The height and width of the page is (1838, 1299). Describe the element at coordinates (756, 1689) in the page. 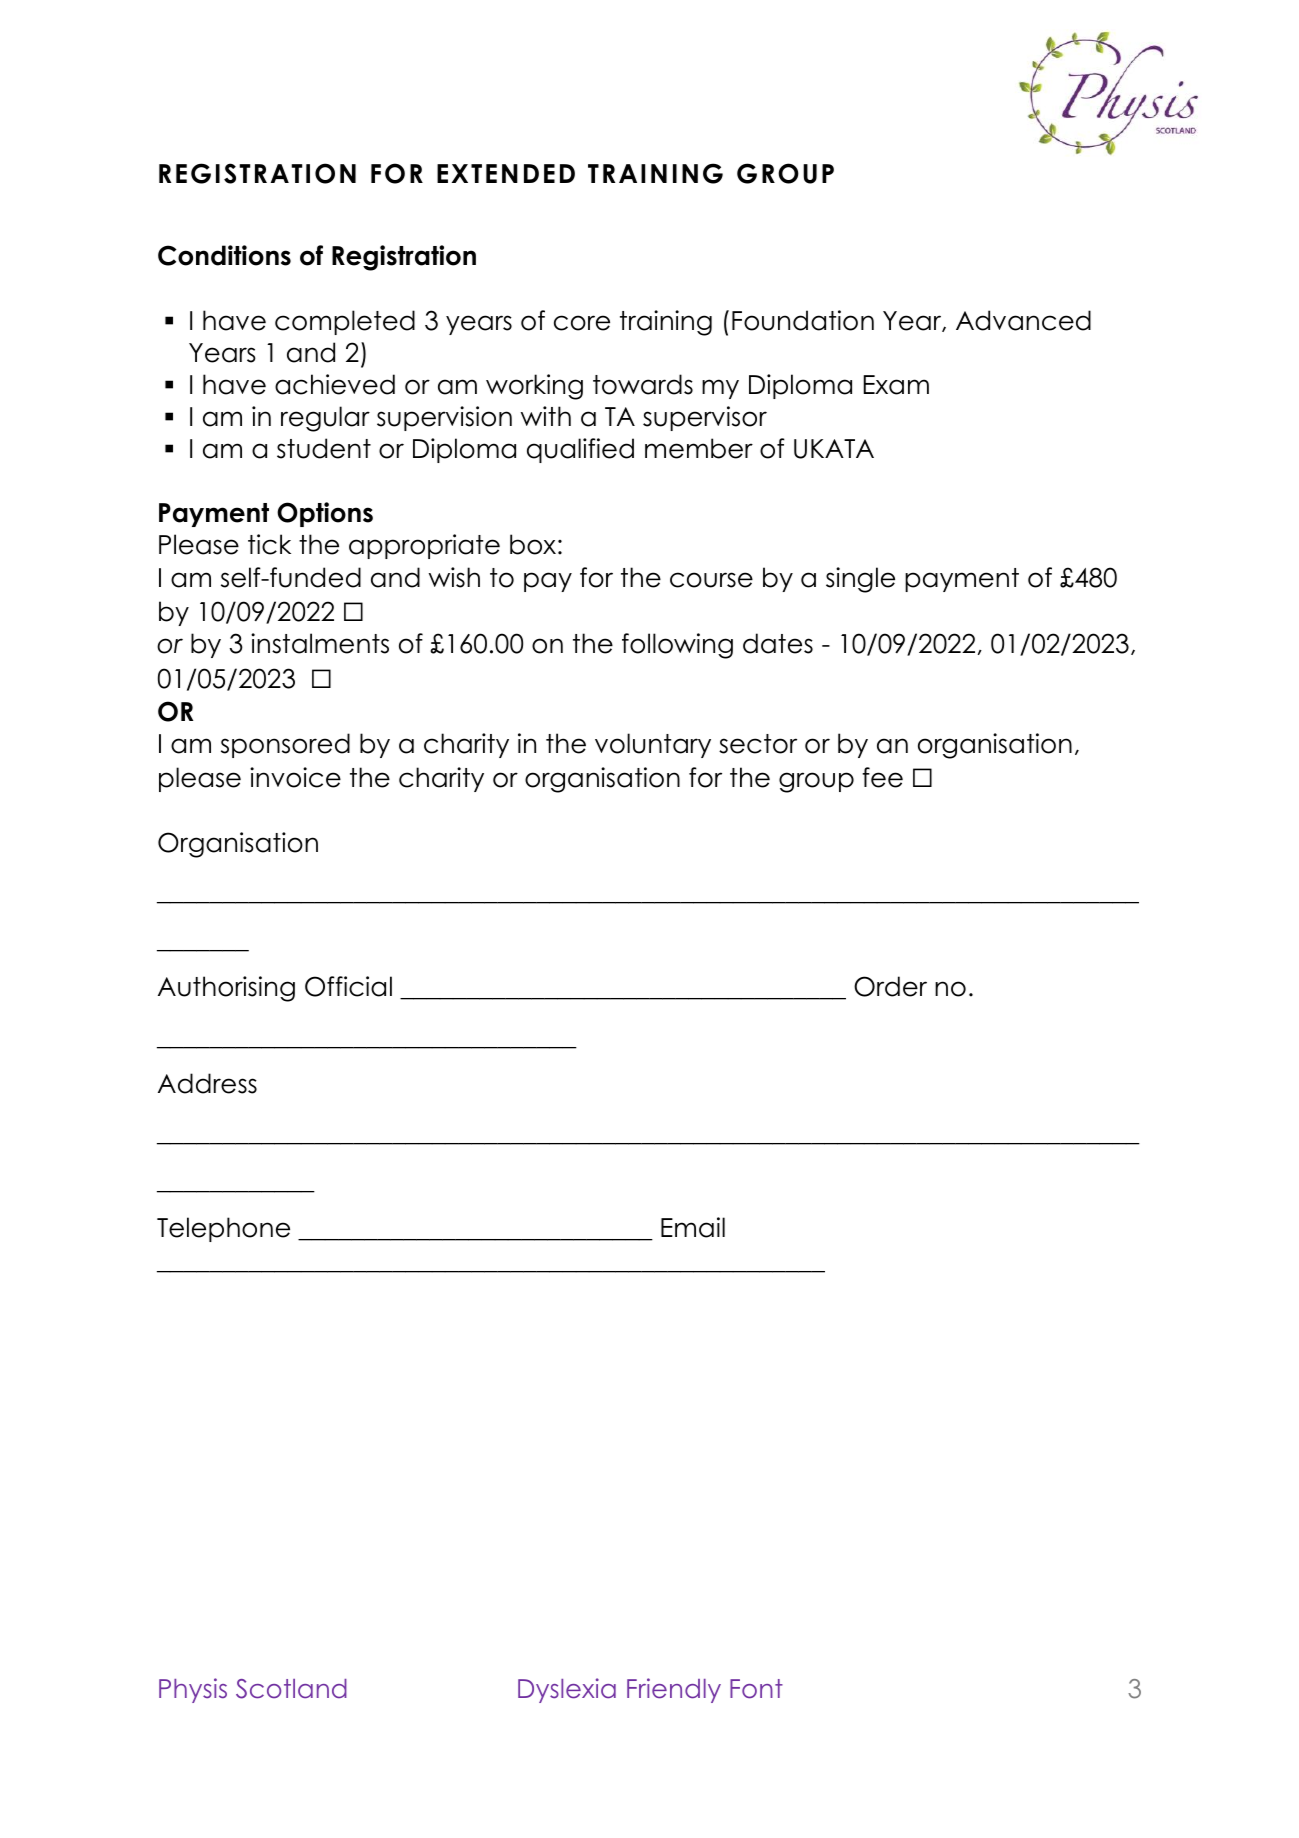

I see `Font` at that location.
